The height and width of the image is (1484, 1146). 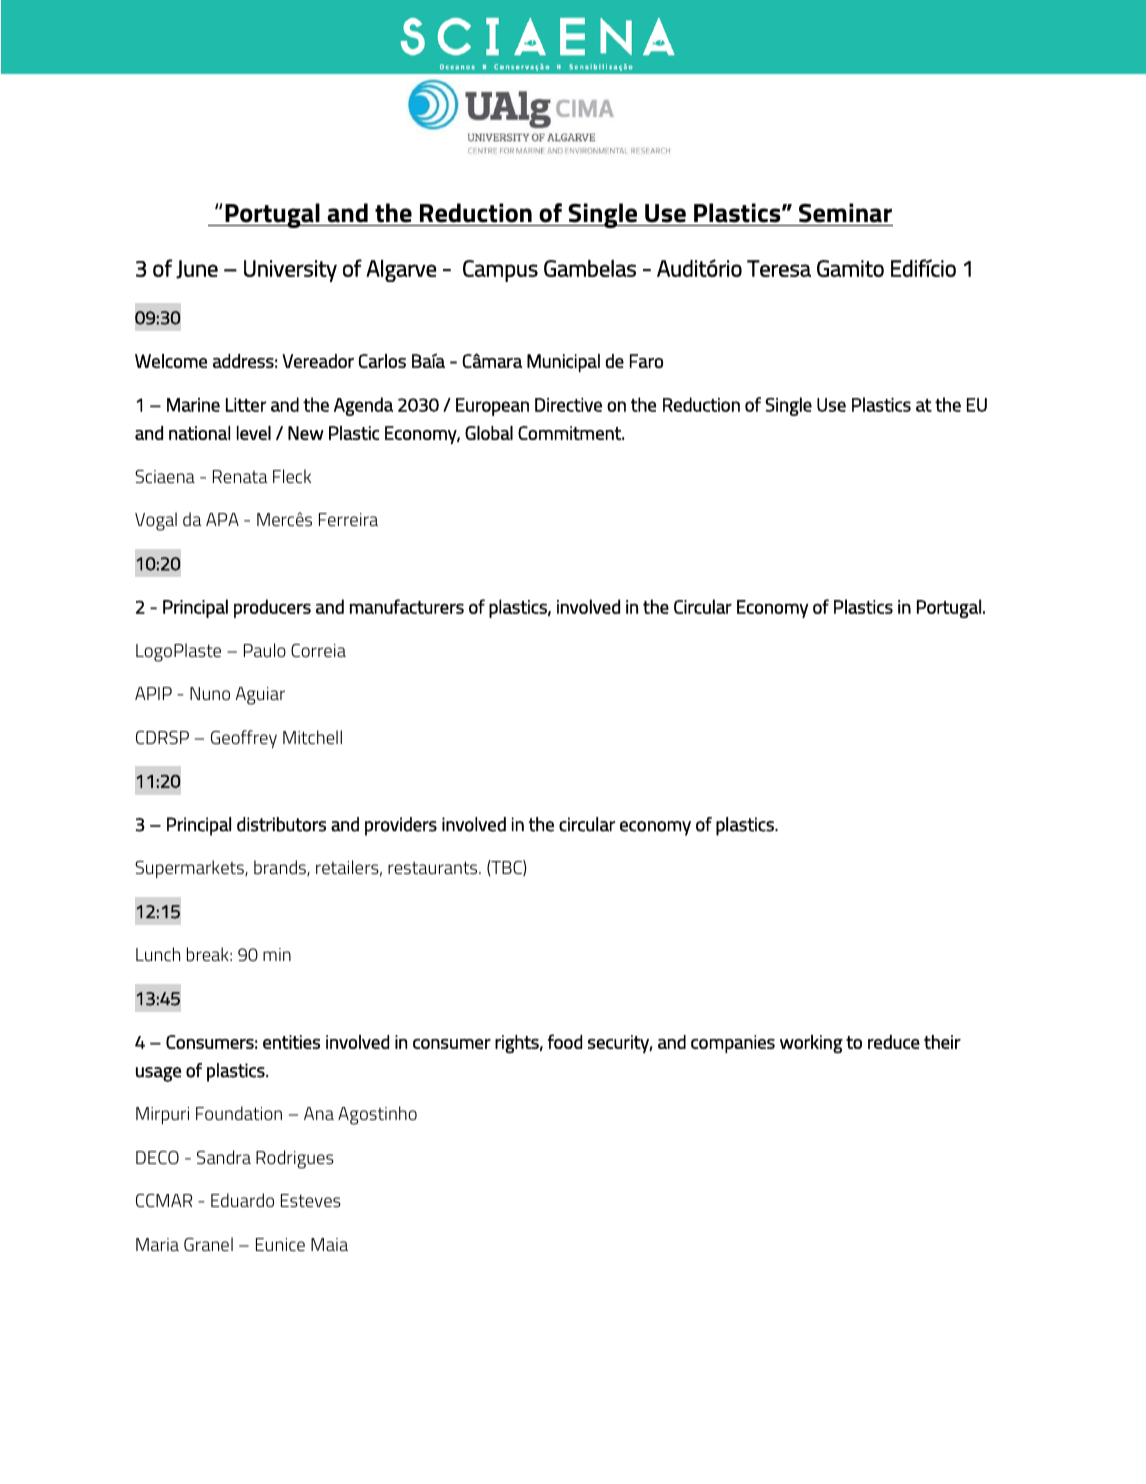 What do you see at coordinates (434, 867) in the image?
I see `restaurants` at bounding box center [434, 867].
